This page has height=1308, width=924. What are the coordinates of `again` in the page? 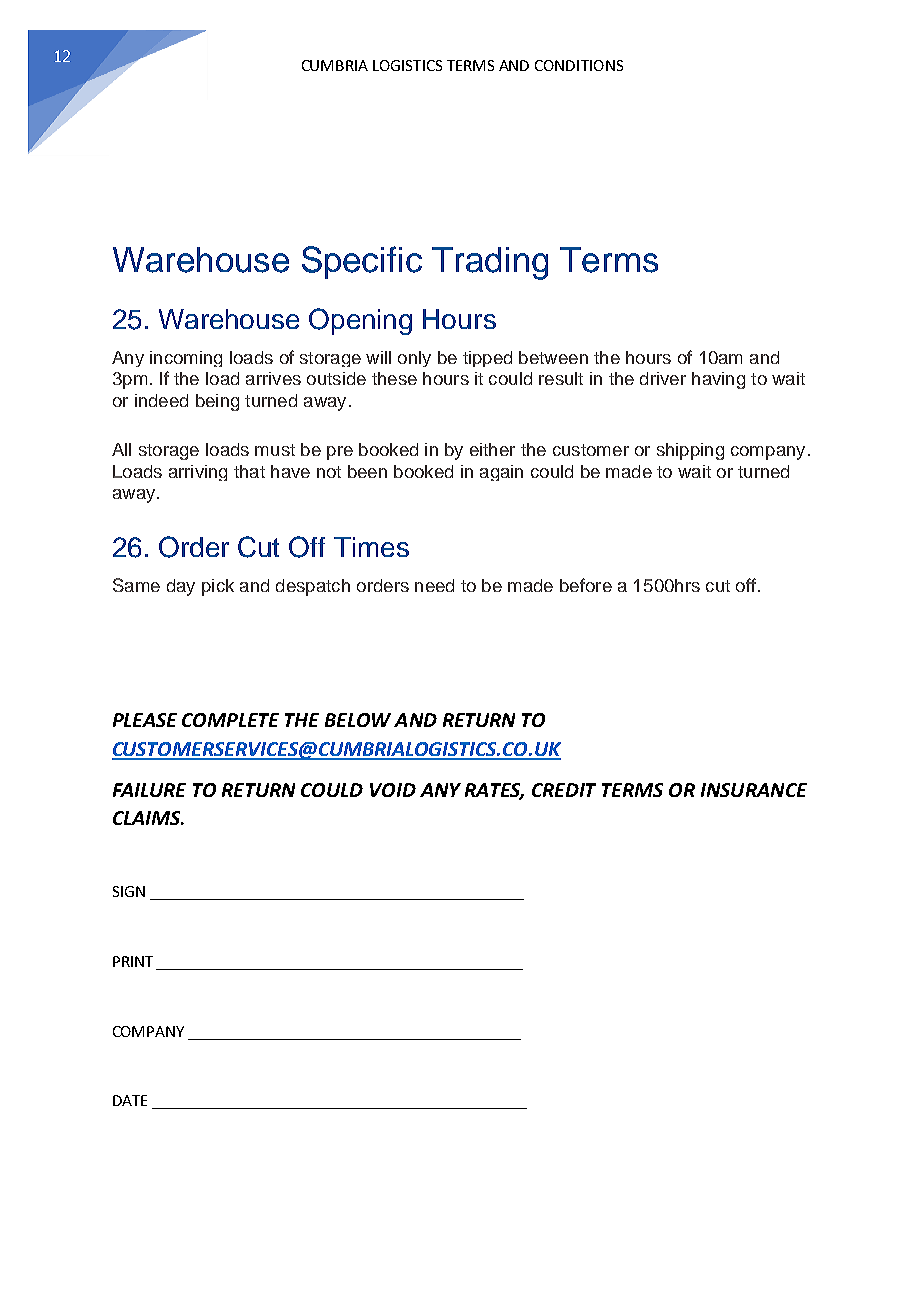 It's located at (501, 473).
